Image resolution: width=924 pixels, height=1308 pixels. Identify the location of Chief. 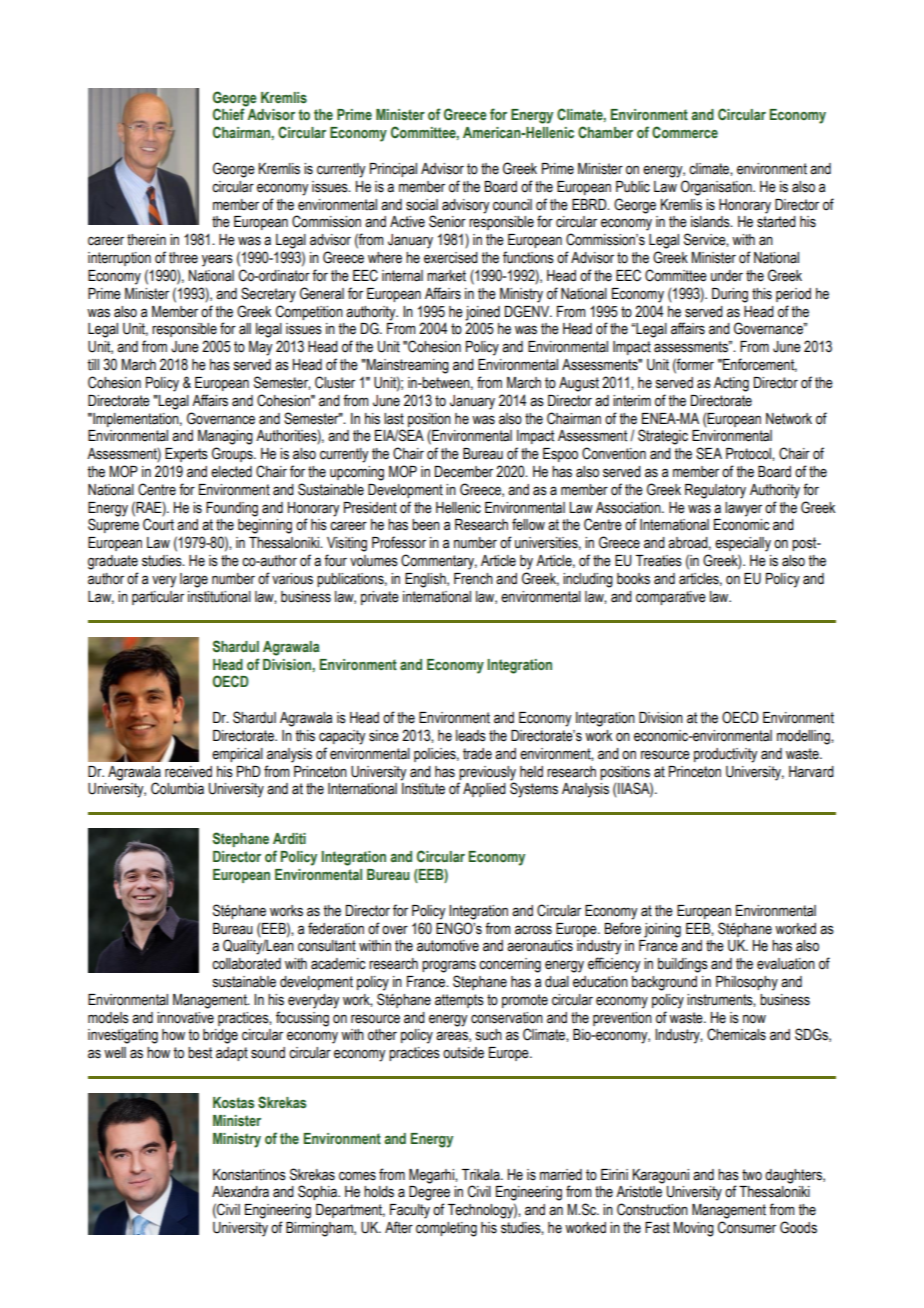
(229, 114).
